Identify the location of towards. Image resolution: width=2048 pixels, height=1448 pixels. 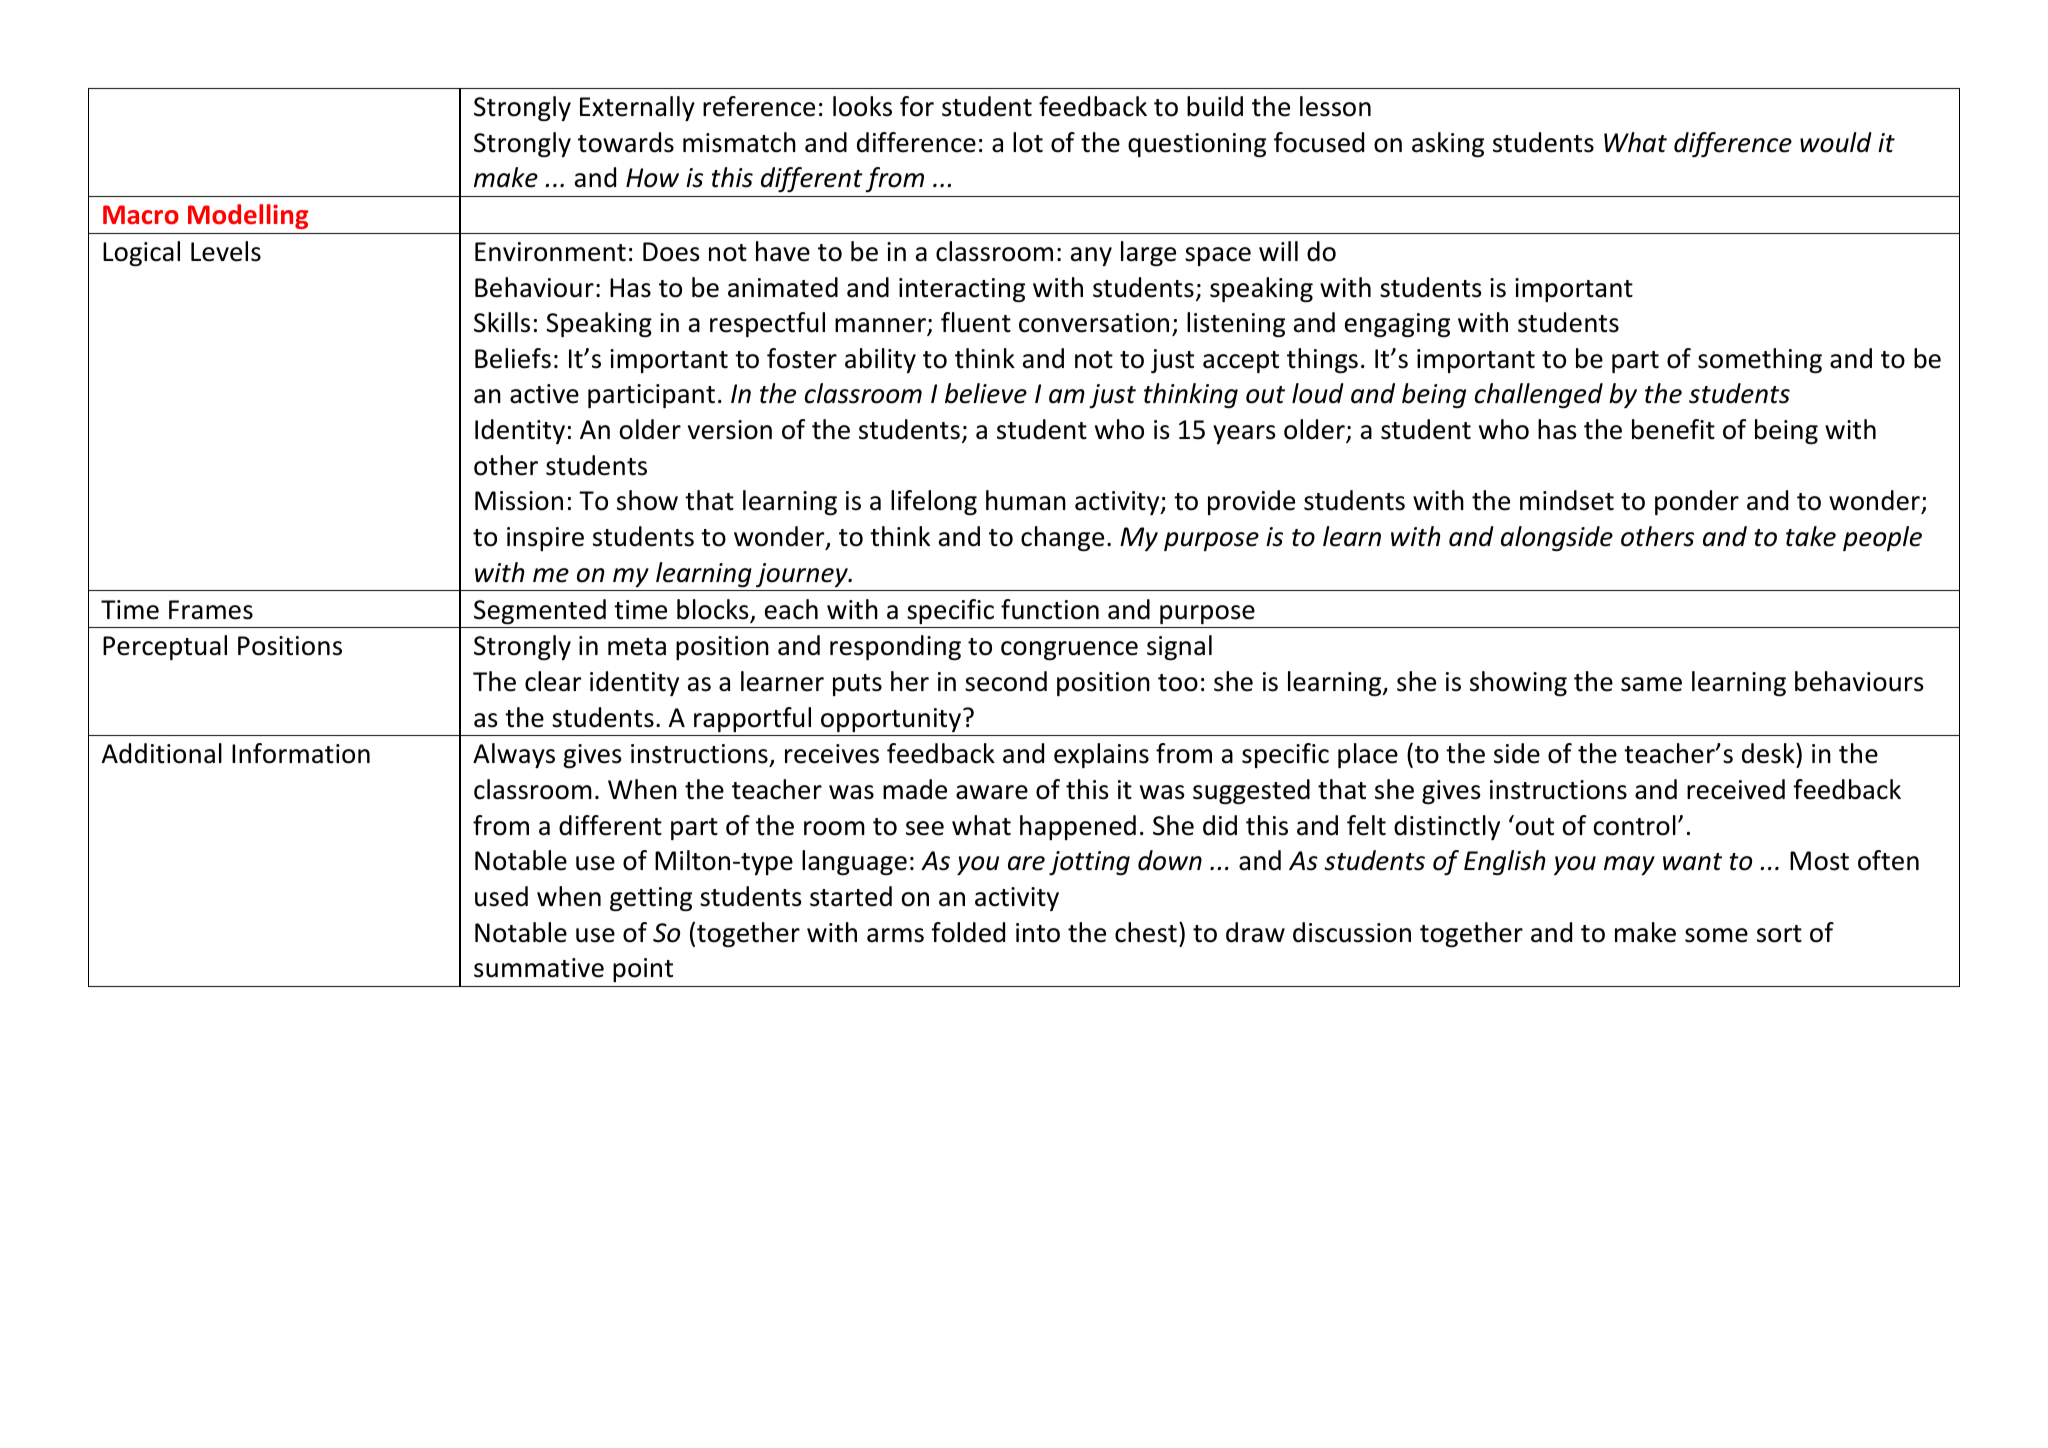
(626, 142).
